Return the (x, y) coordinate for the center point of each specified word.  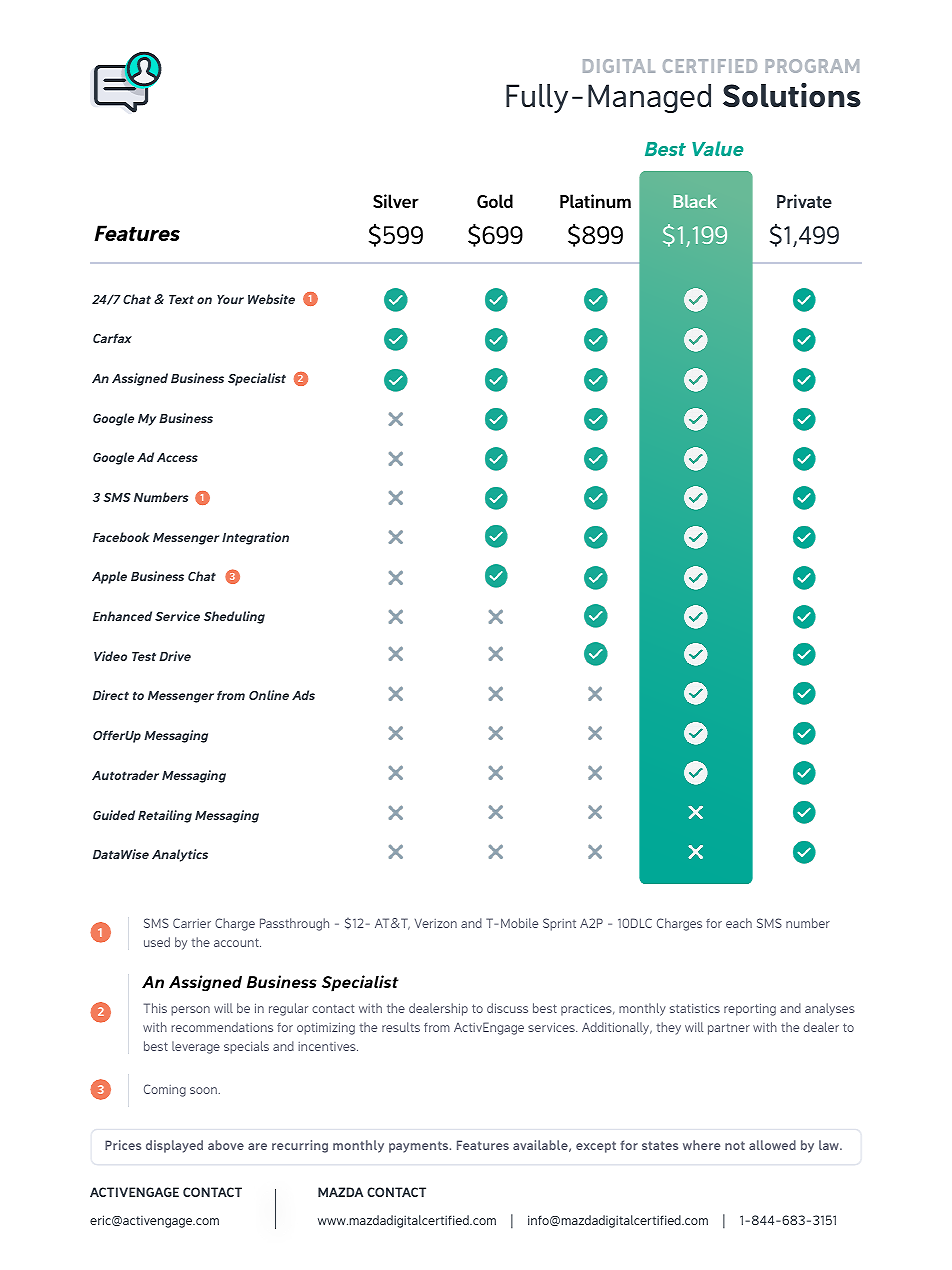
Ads (303, 695)
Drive (175, 656)
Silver (396, 201)
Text (181, 299)
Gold (495, 201)
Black (695, 201)
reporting (750, 1009)
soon (203, 1090)
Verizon (436, 923)
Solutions (792, 94)
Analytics (180, 855)
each (739, 923)
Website (271, 299)
